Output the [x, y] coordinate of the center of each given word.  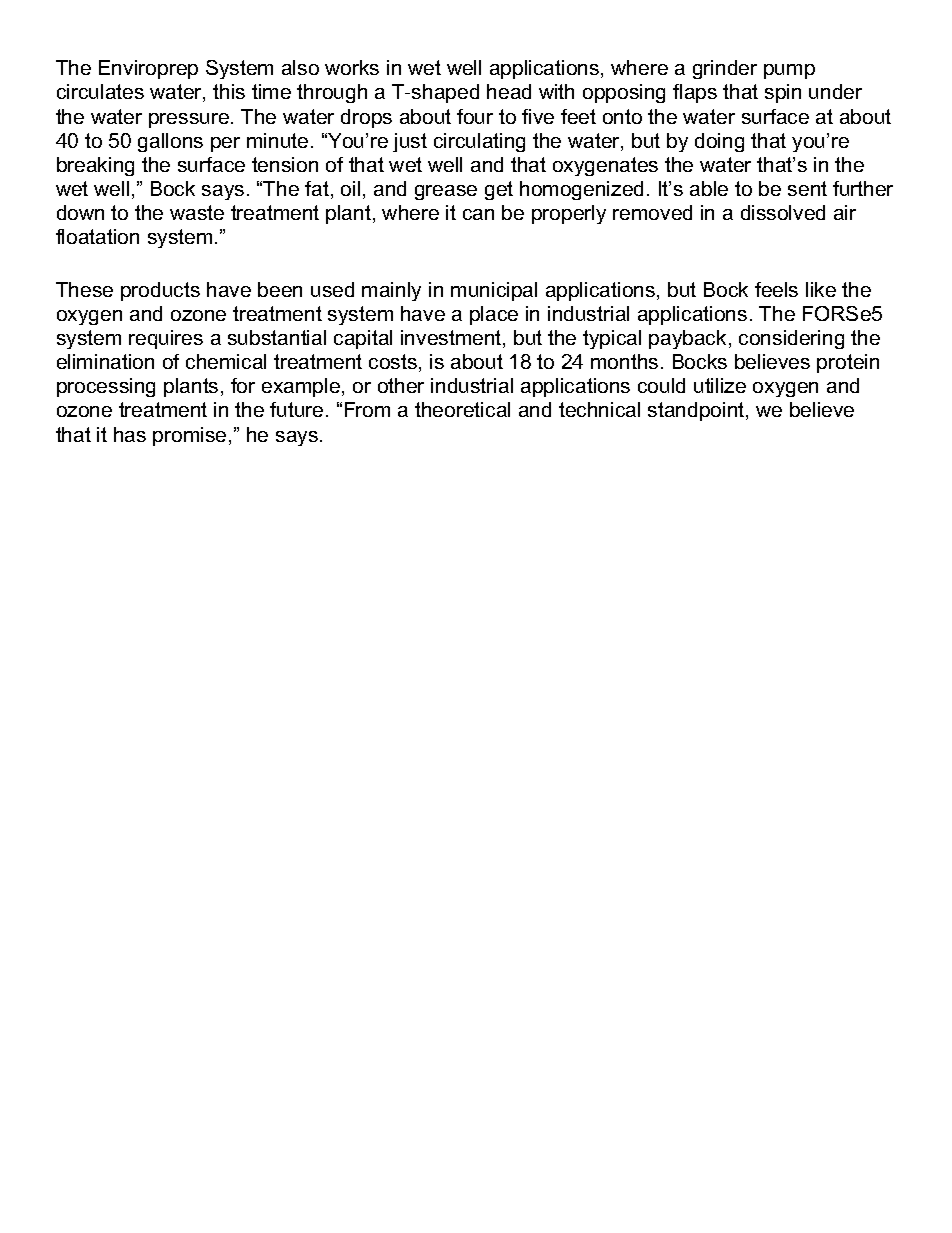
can [478, 214]
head [509, 91]
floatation [97, 236]
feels [776, 289]
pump [789, 71]
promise [189, 436]
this [229, 91]
